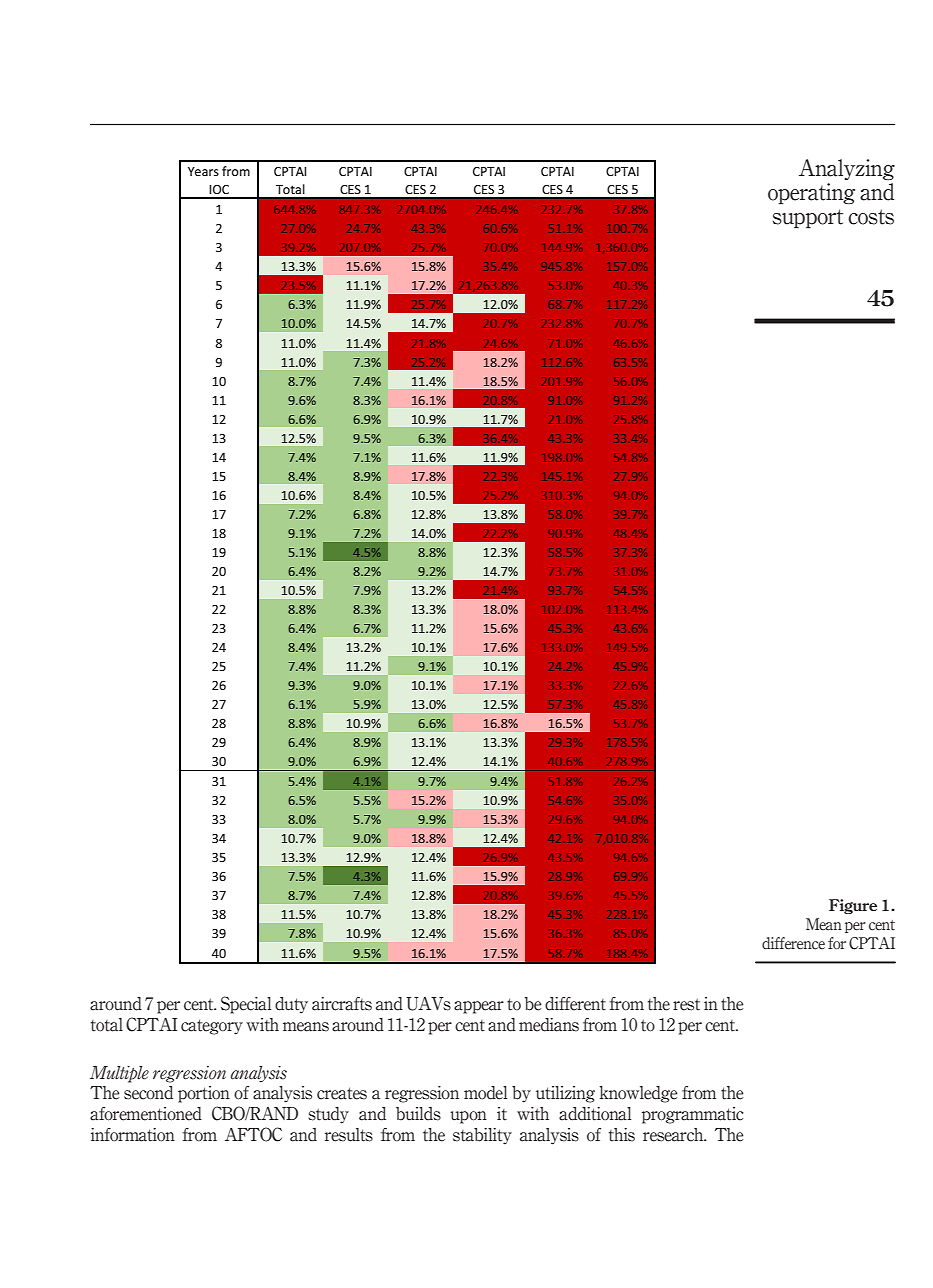 The width and height of the image is (933, 1288). Describe the element at coordinates (853, 906) in the image. I see `Figure` at that location.
